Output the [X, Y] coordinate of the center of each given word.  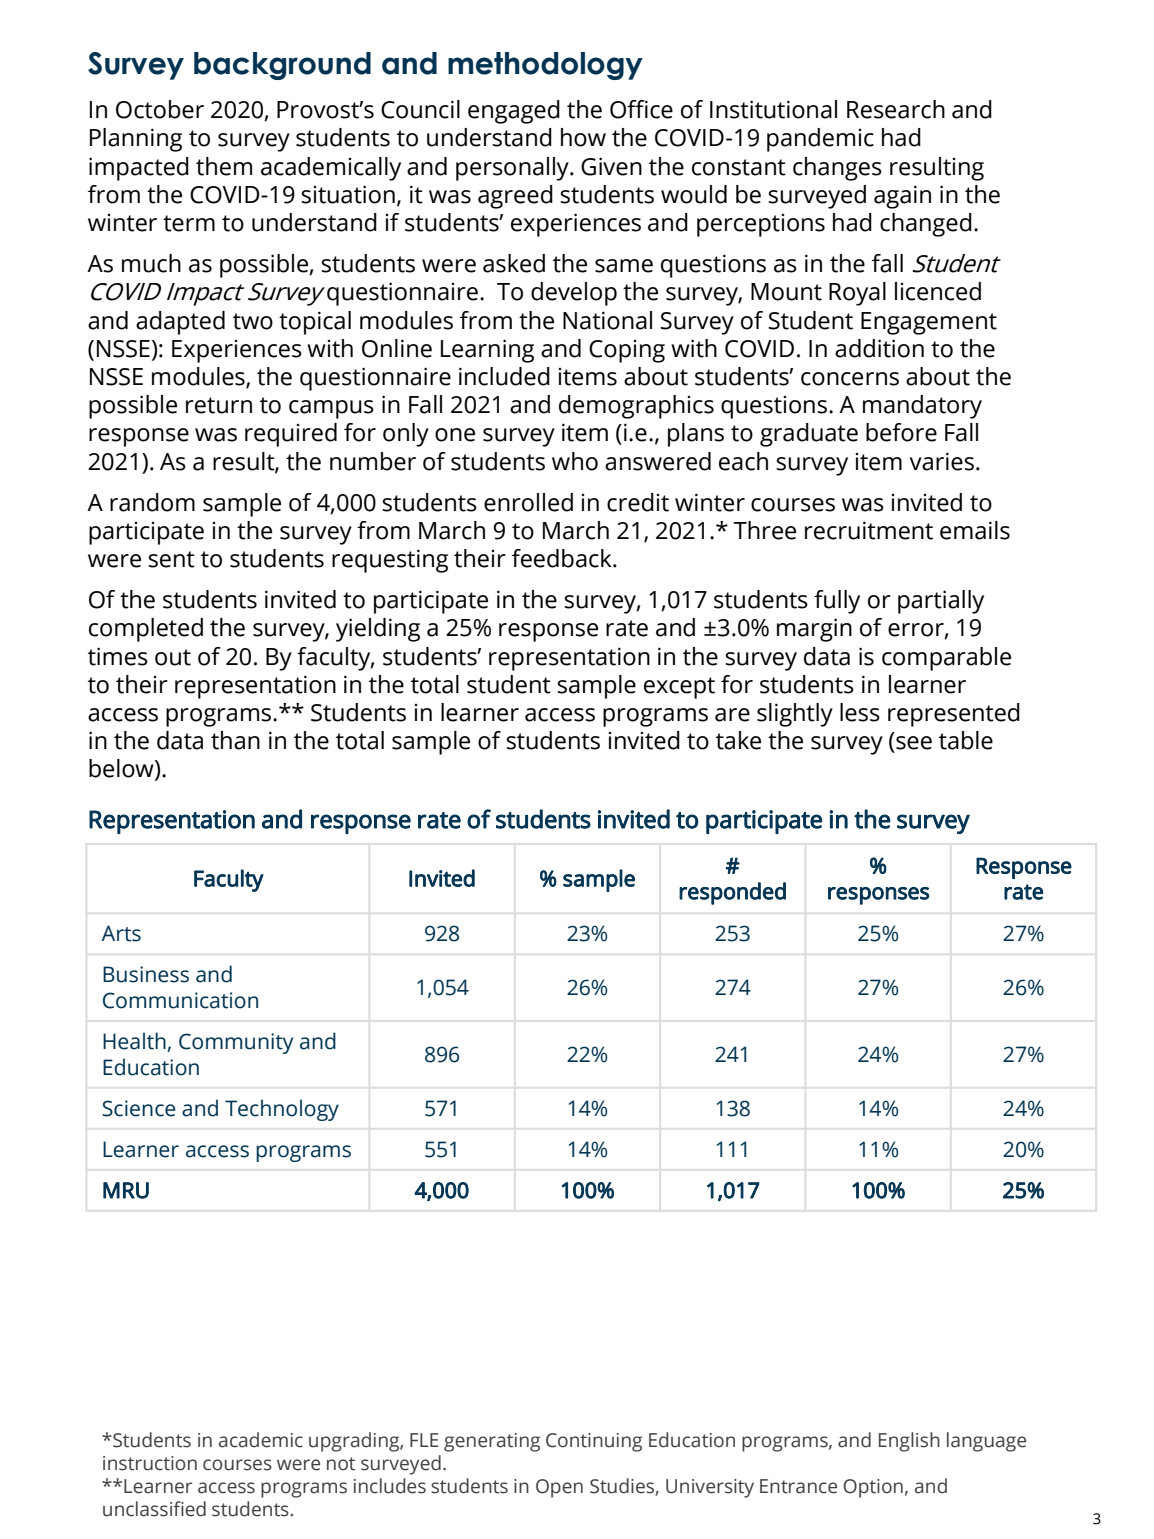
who [575, 461]
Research [896, 109]
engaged [514, 112]
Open [559, 1488]
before [901, 432]
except [679, 688]
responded [732, 893]
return [219, 405]
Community [236, 1043]
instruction [150, 1463]
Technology [282, 1110]
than [235, 740]
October [160, 109]
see [914, 743]
